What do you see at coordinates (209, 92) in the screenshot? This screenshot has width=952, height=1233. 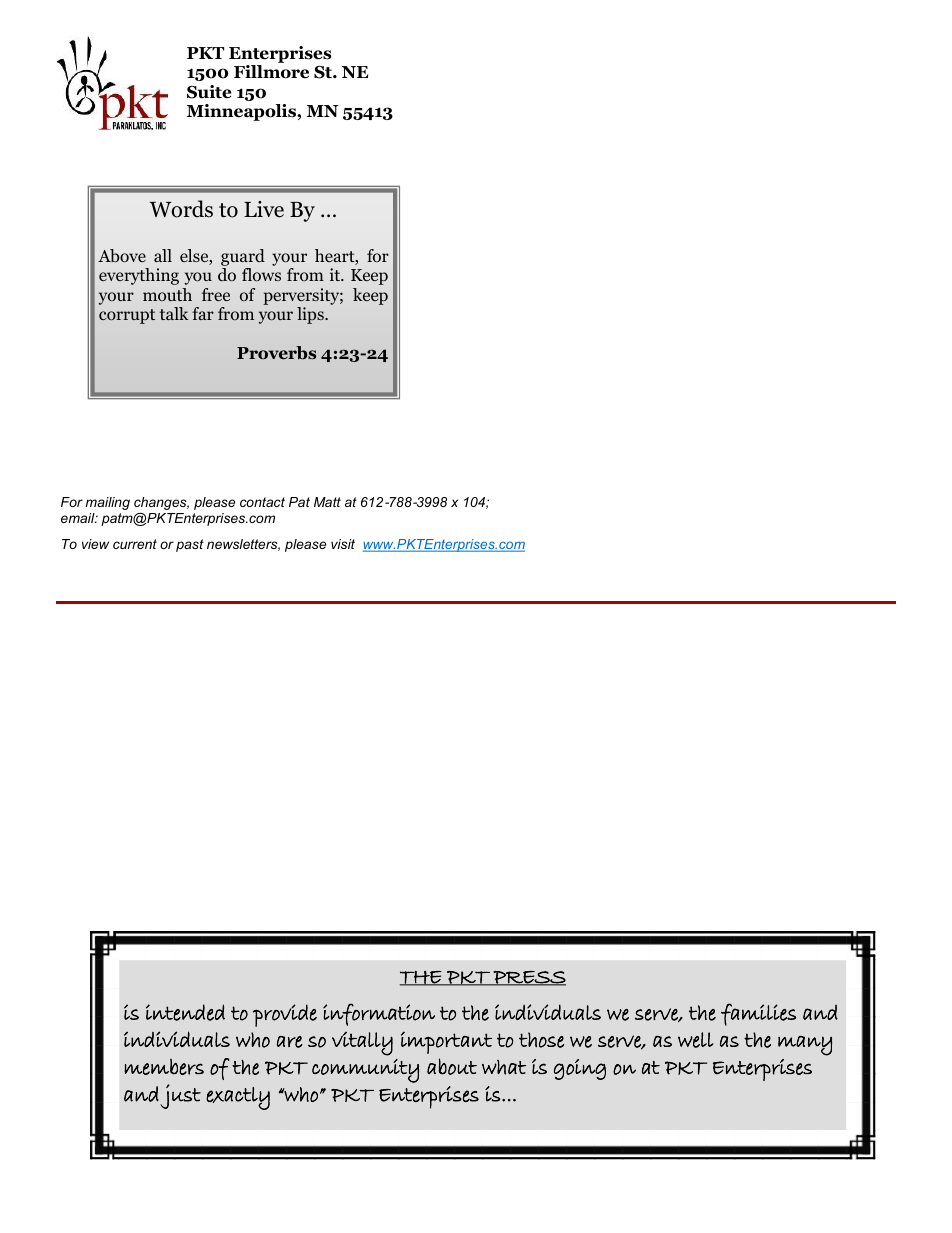 I see `Suite` at bounding box center [209, 92].
